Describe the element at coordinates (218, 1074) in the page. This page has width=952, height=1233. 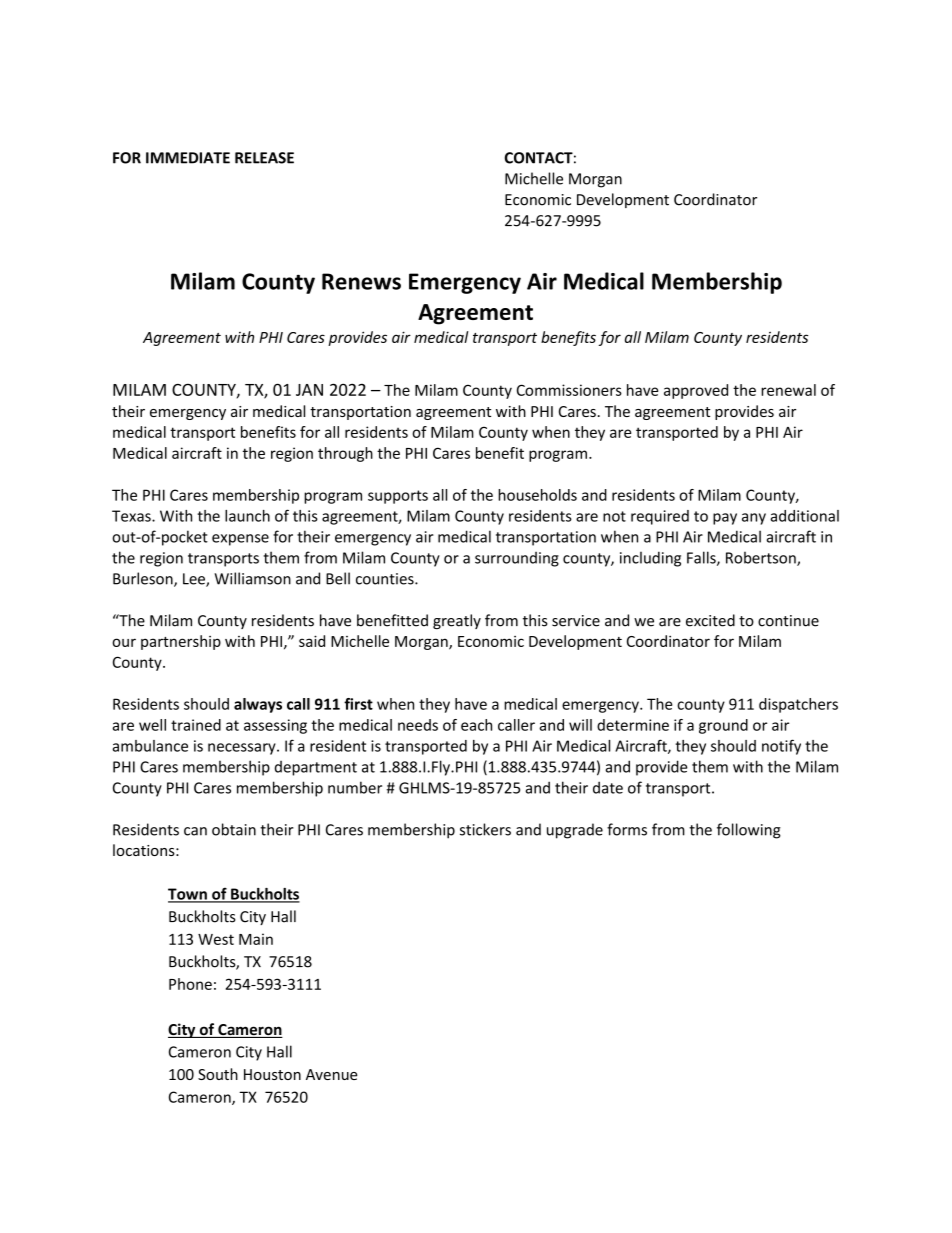
I see `South` at that location.
